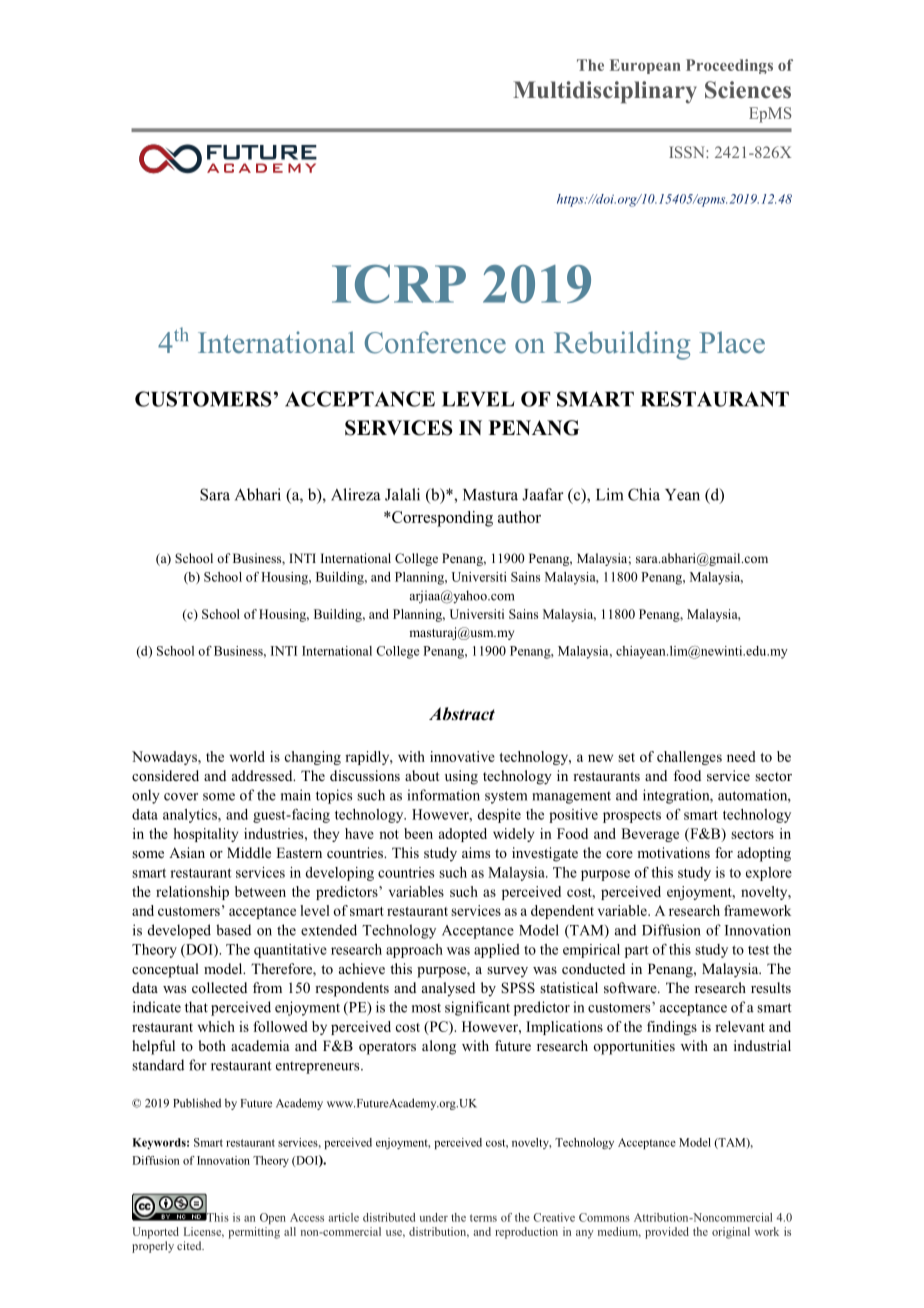 The image size is (924, 1308). What do you see at coordinates (435, 342) in the document?
I see `Conference` at bounding box center [435, 342].
